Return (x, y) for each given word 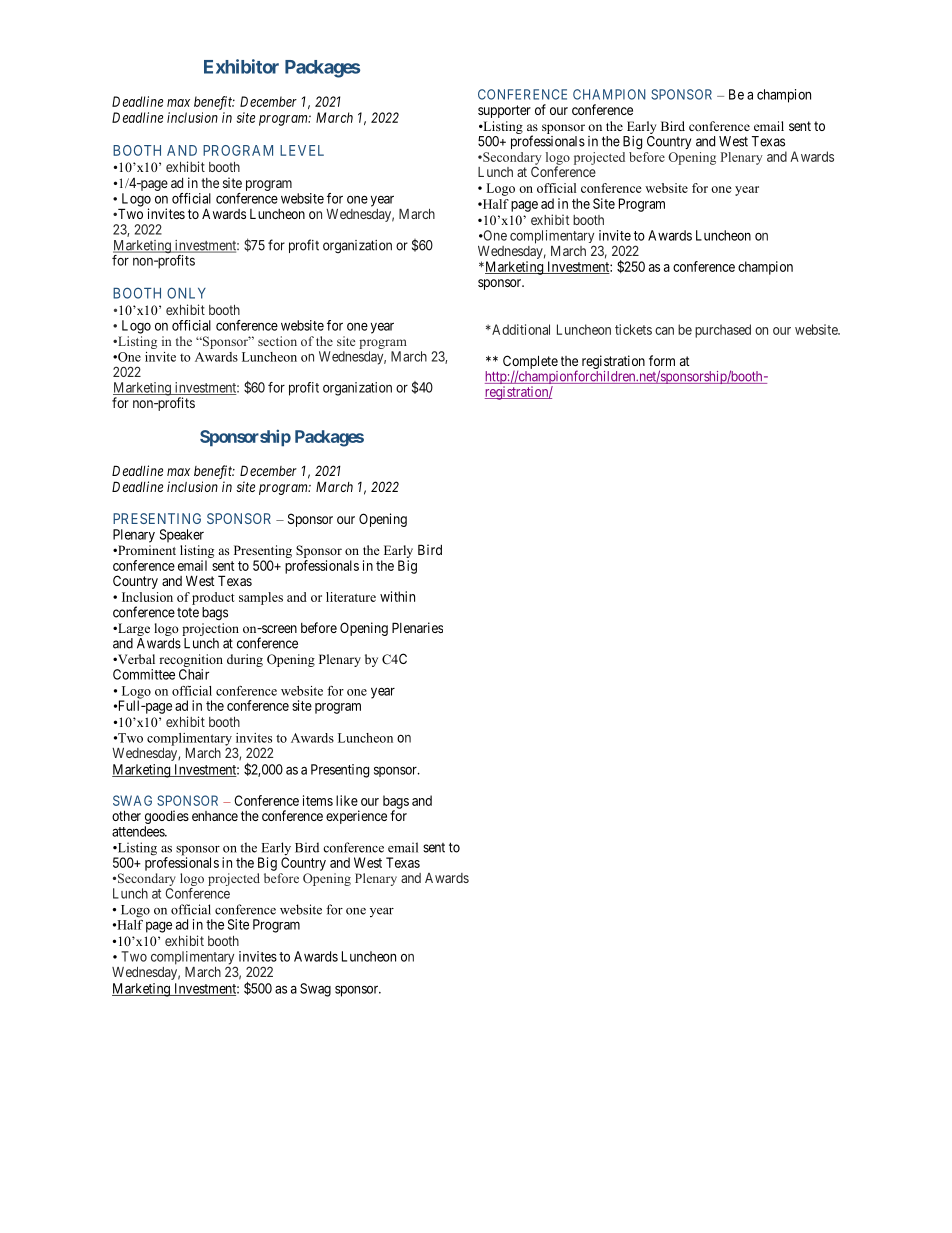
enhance (215, 816)
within (397, 596)
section (277, 341)
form (662, 360)
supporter (504, 111)
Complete (530, 363)
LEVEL (302, 150)
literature (351, 597)
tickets (633, 329)
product (213, 598)
